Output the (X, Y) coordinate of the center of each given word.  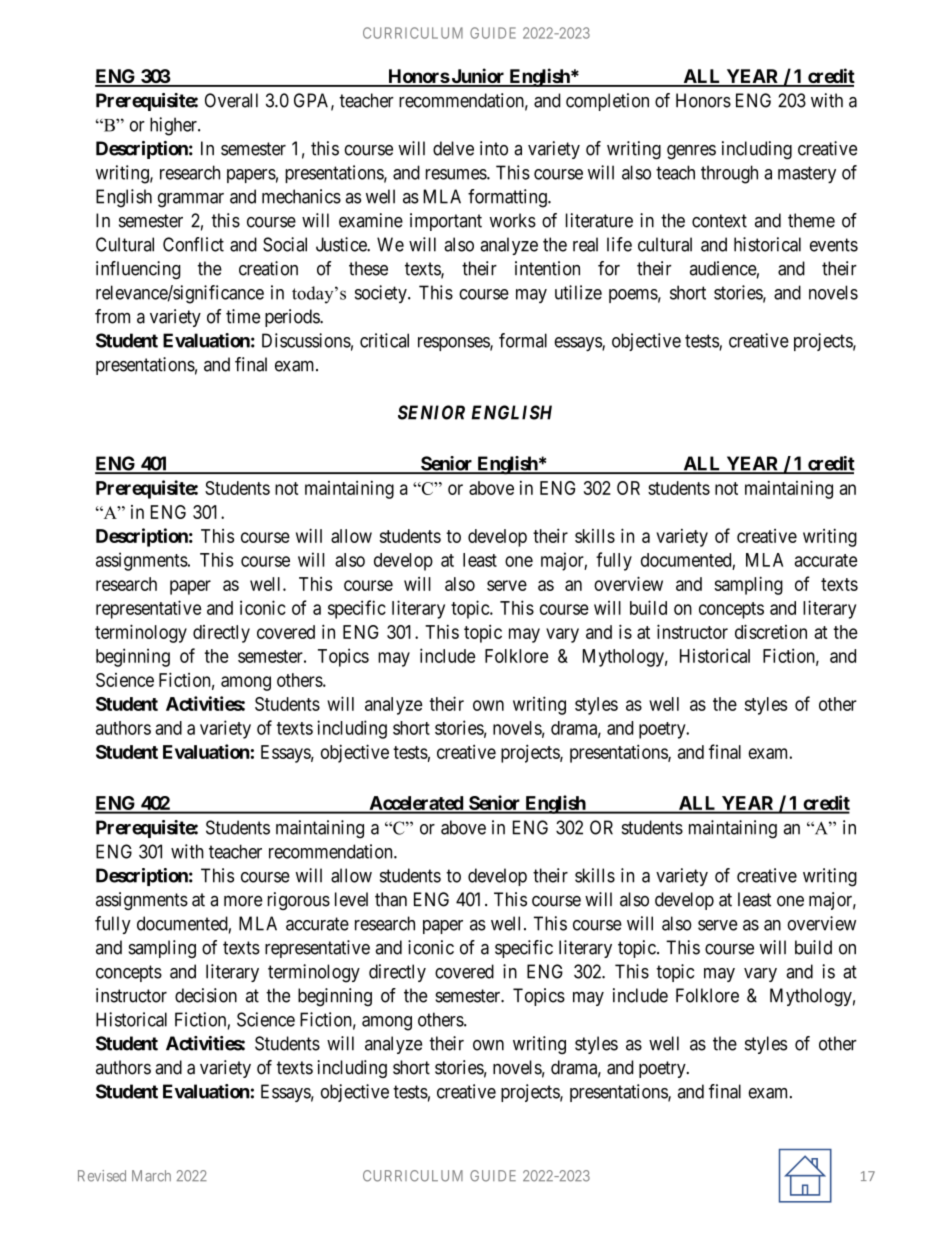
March (151, 1176)
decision (206, 995)
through (729, 174)
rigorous (299, 901)
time (243, 316)
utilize (578, 292)
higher (174, 126)
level (351, 899)
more (243, 901)
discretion (771, 631)
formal (523, 340)
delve (453, 148)
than (391, 899)
